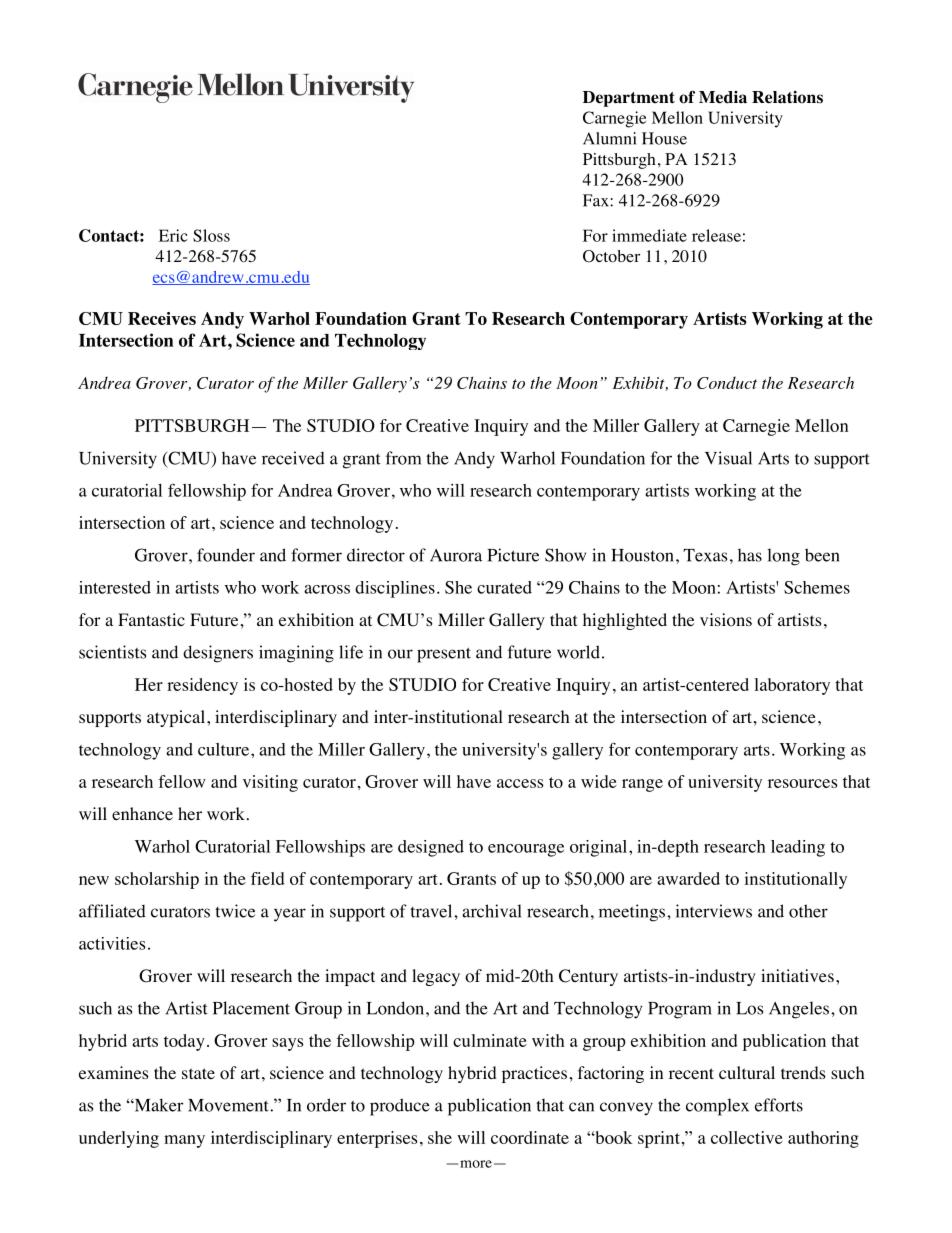  I want to click on scholarship, so click(157, 880).
